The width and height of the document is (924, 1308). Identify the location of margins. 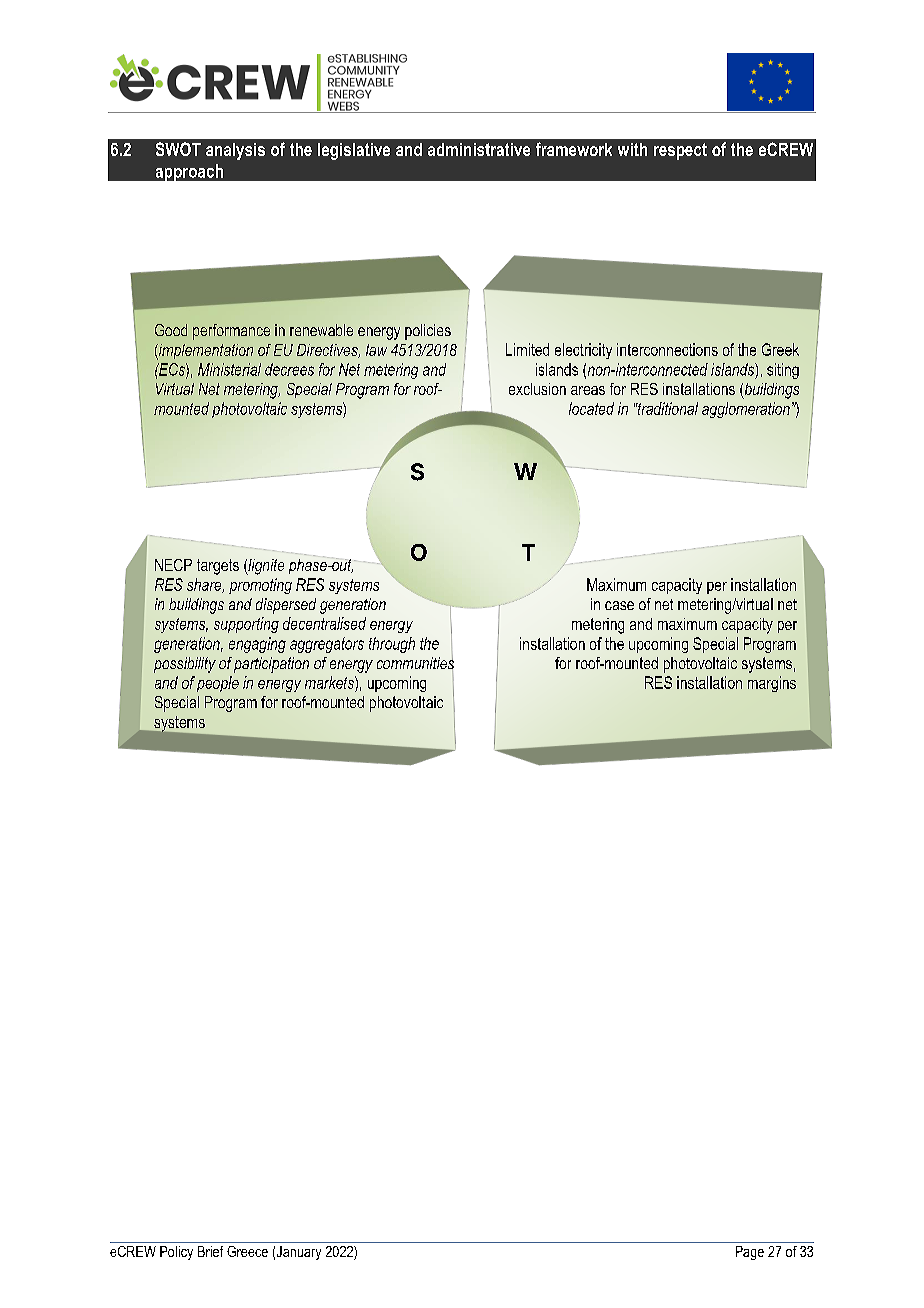
(772, 684).
